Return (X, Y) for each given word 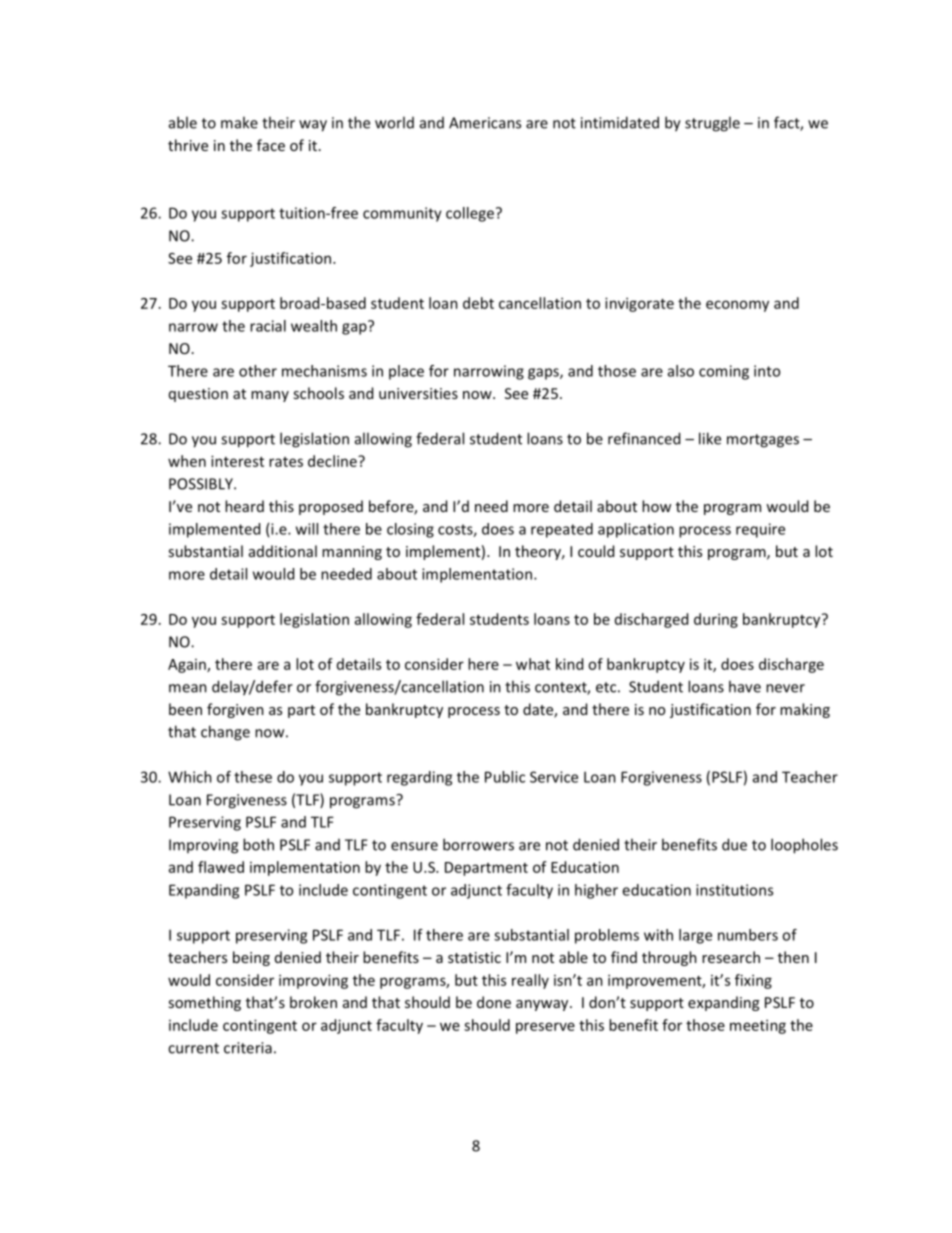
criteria (248, 1048)
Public (505, 777)
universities (418, 393)
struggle (712, 124)
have (745, 686)
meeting (758, 1026)
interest (237, 461)
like (710, 438)
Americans (485, 123)
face (271, 145)
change (225, 733)
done (494, 1002)
